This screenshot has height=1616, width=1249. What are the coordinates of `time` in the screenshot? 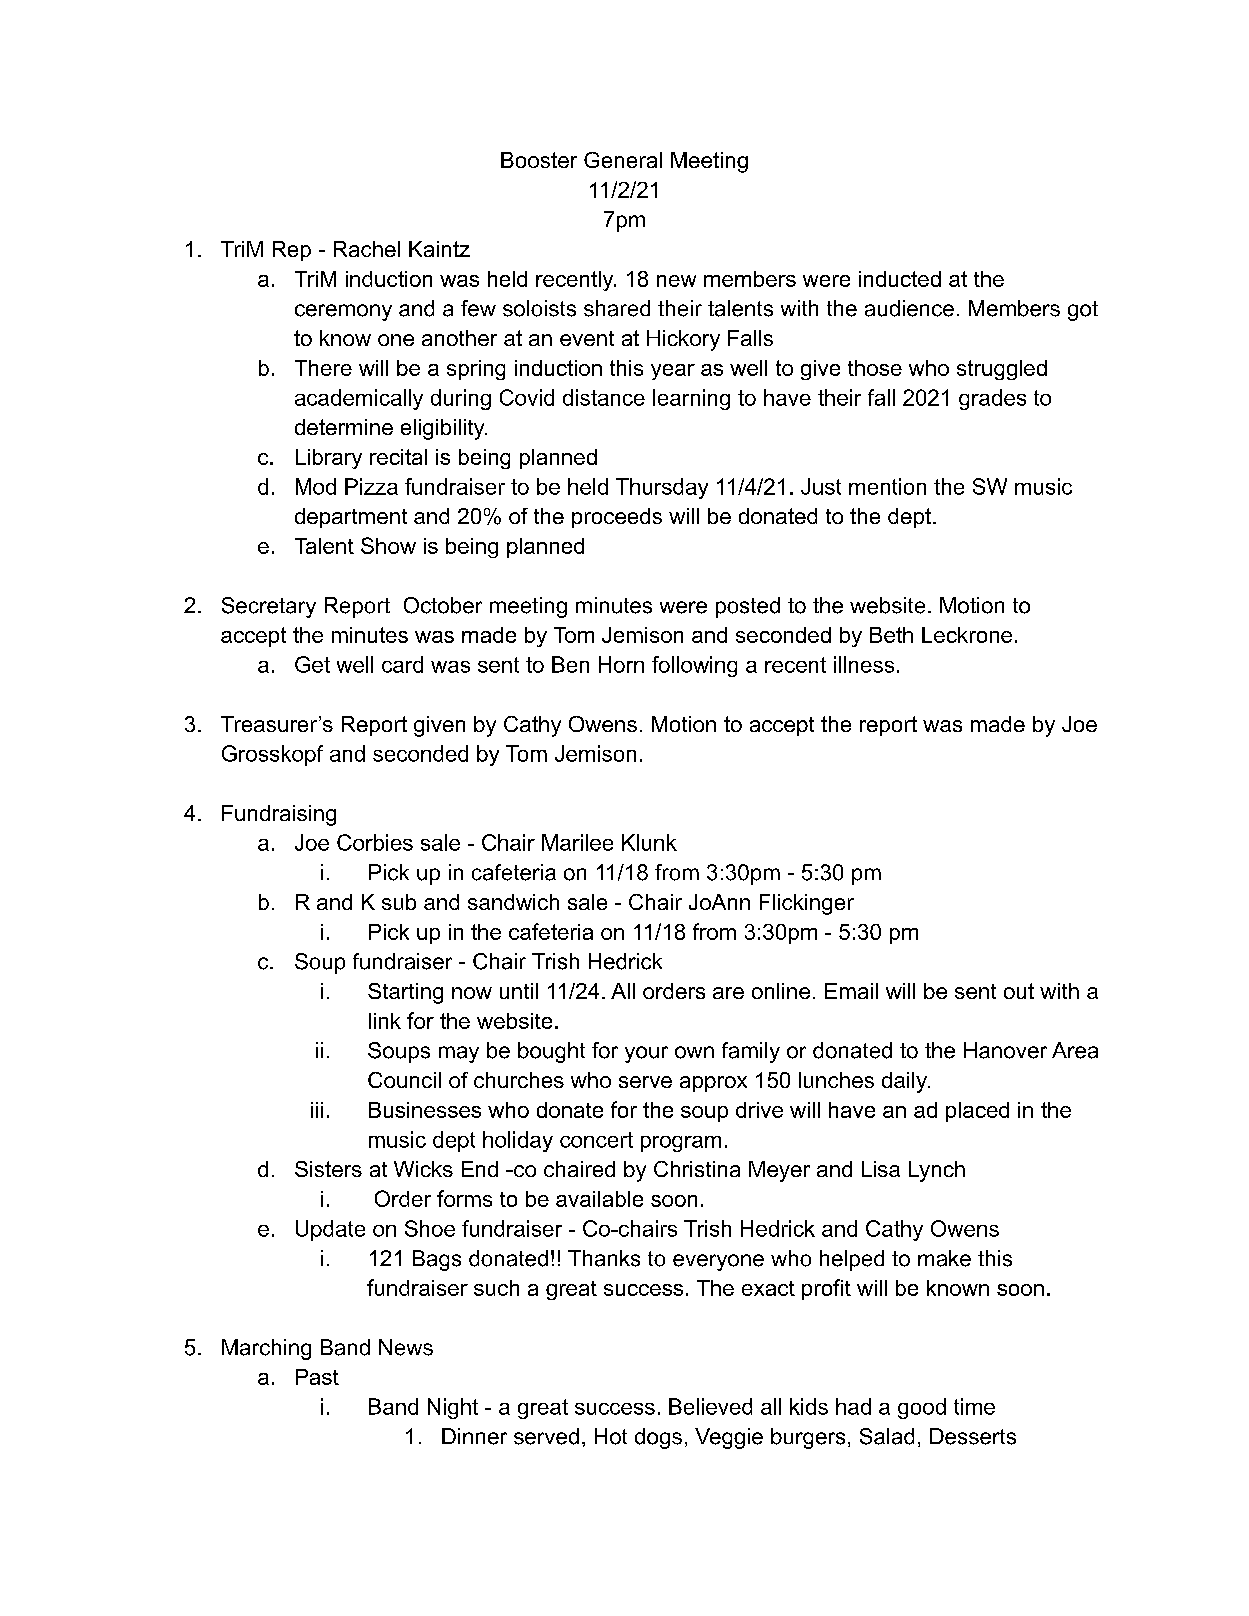 It's located at (974, 1406).
